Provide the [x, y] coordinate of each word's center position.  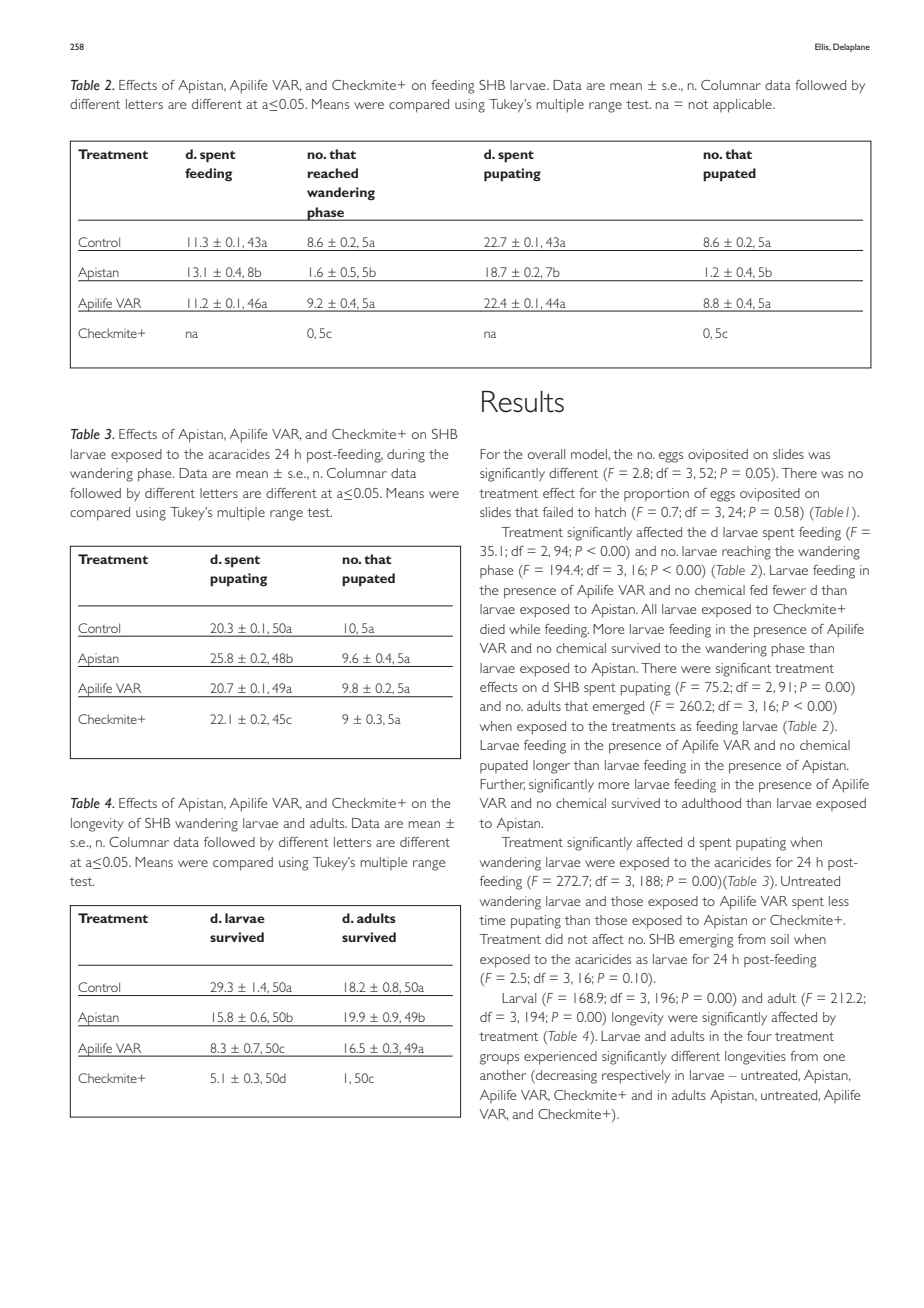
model [590, 454]
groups [499, 1059]
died [492, 629]
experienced [560, 1058]
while [524, 629]
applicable [743, 106]
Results [523, 401]
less [839, 901]
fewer [789, 590]
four [759, 1036]
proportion [656, 494]
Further [502, 784]
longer [551, 767]
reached [332, 173]
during [406, 456]
